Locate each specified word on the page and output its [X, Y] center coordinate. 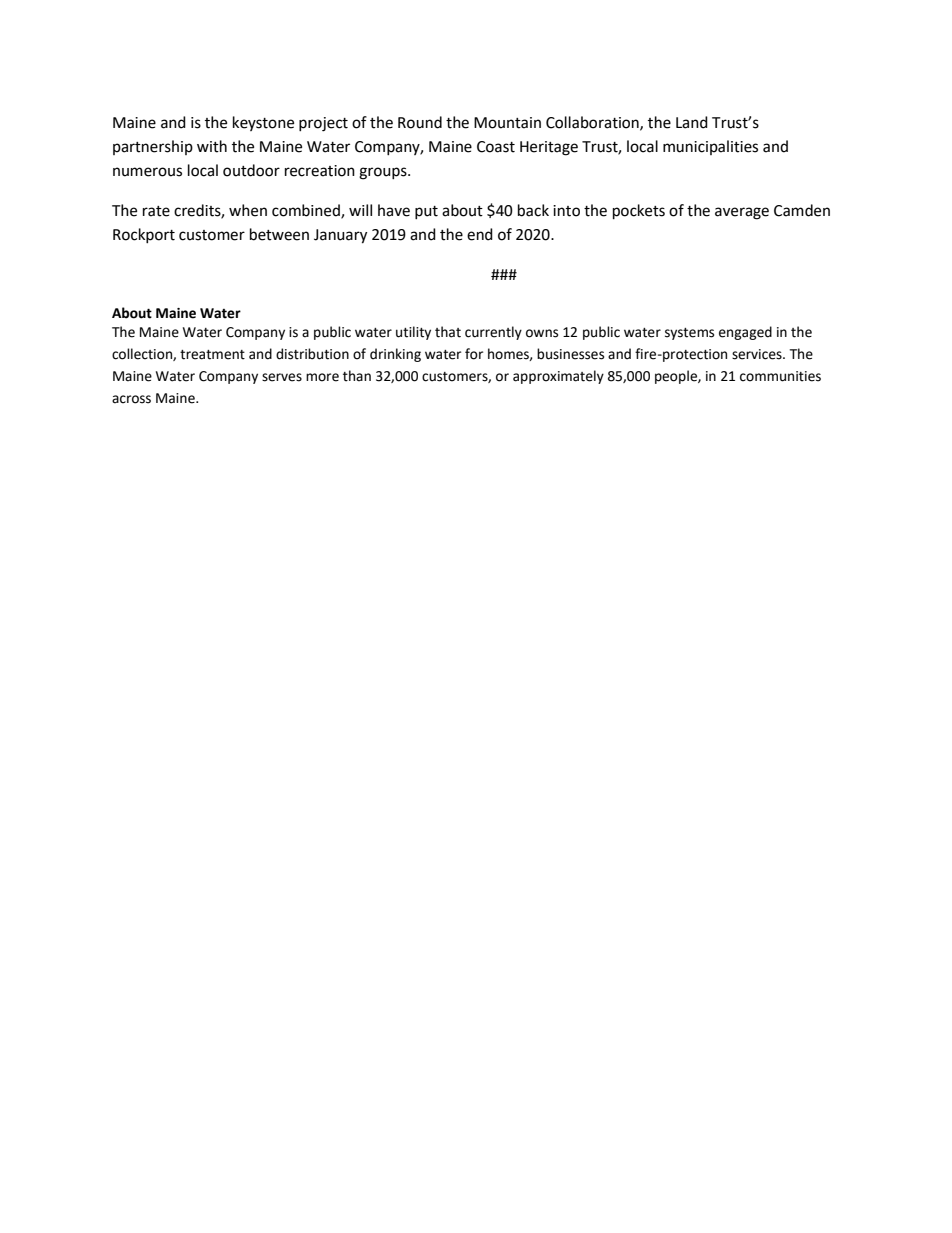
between [279, 234]
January [340, 236]
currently [493, 333]
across [131, 399]
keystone [263, 123]
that [448, 332]
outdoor [251, 170]
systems [689, 334]
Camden [802, 210]
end [480, 234]
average [742, 213]
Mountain [507, 123]
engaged [745, 333]
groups [384, 173]
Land [692, 122]
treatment [212, 355]
